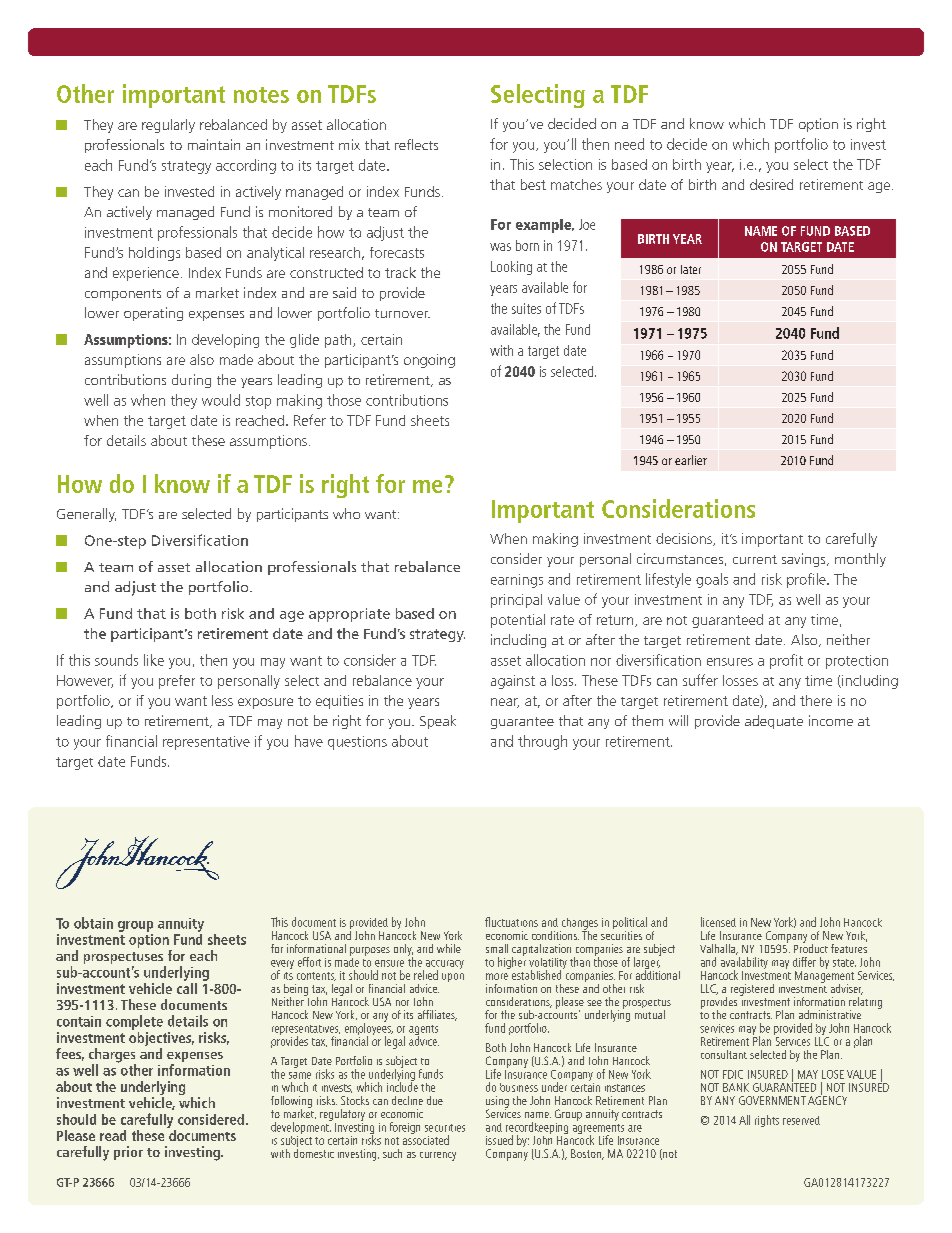 This screenshot has height=1233, width=952. Describe the element at coordinates (113, 1135) in the screenshot. I see `read` at that location.
